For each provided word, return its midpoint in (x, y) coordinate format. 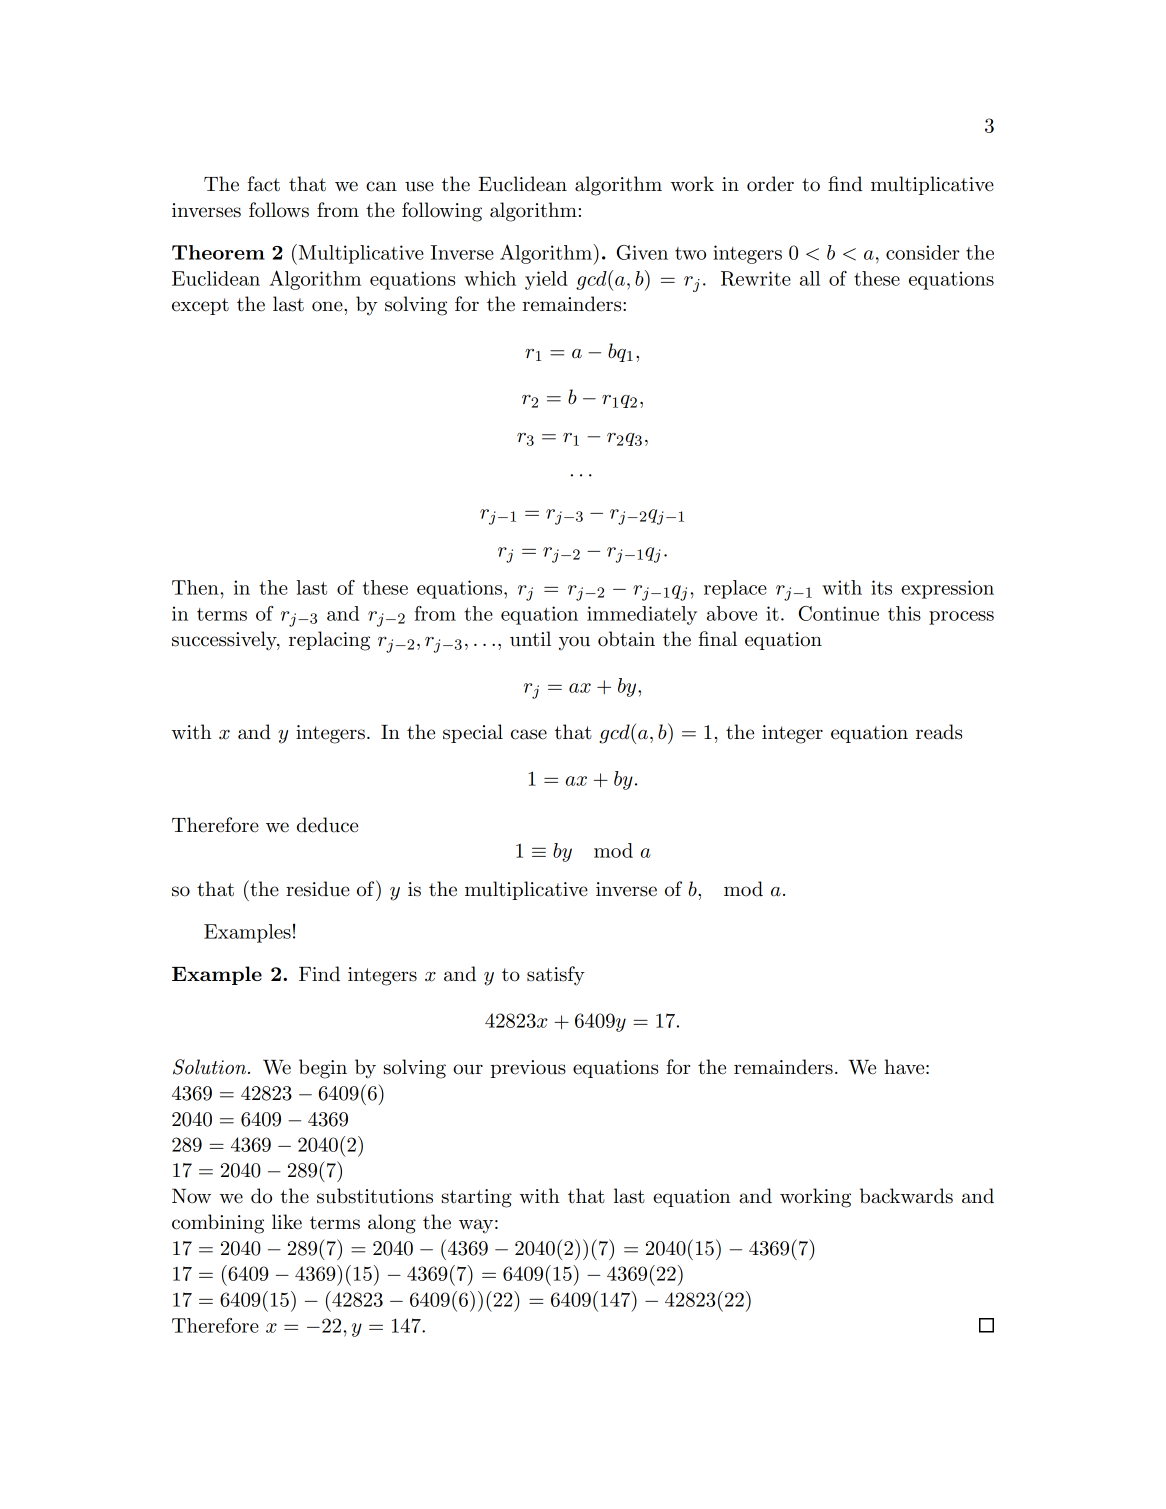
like (287, 1222)
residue (318, 889)
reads (939, 732)
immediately (642, 615)
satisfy (556, 976)
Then (195, 587)
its (881, 587)
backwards (906, 1196)
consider (923, 252)
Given (642, 252)
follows (279, 210)
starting (477, 1198)
